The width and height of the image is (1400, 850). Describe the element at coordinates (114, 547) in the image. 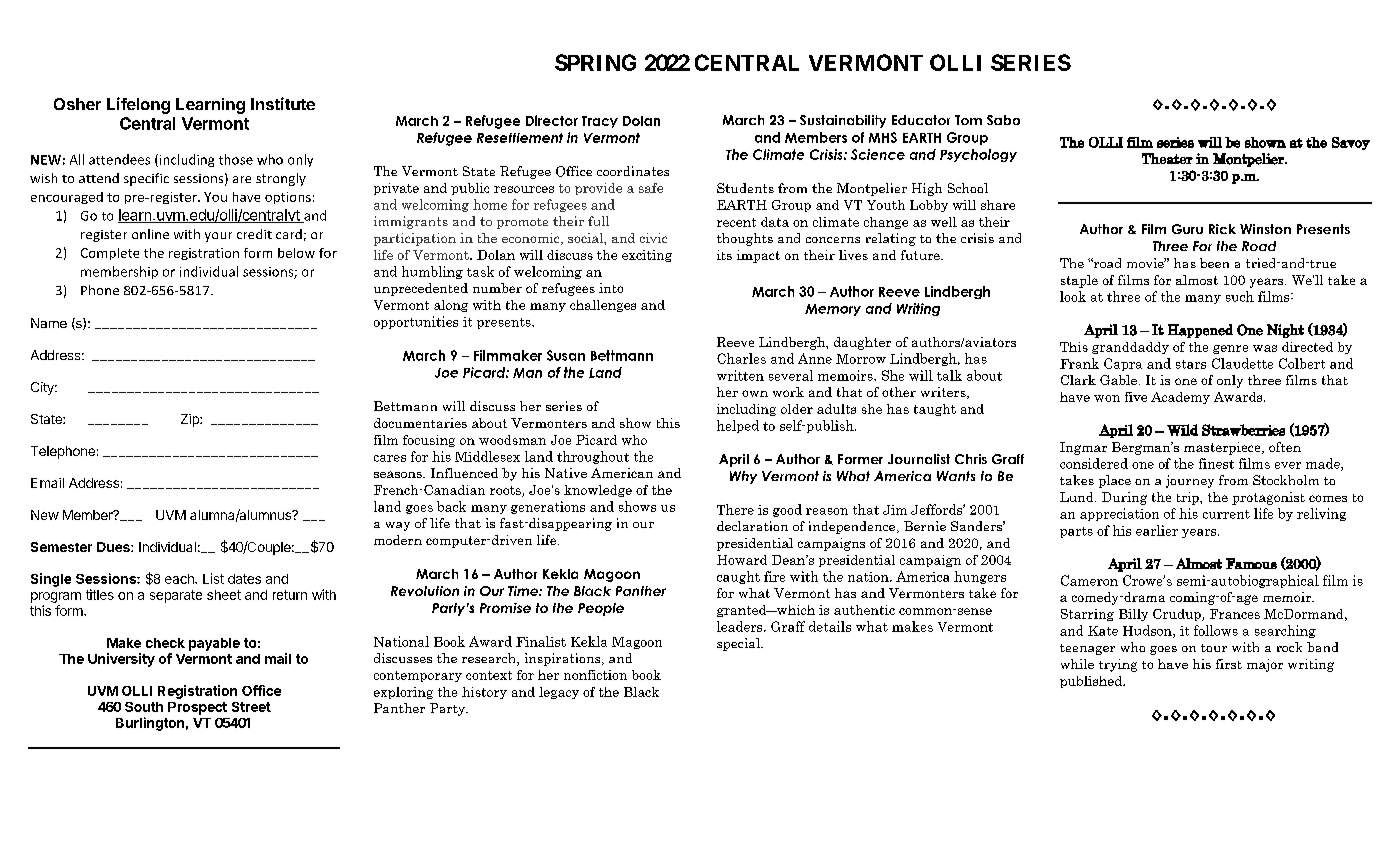

I see `Dues` at that location.
